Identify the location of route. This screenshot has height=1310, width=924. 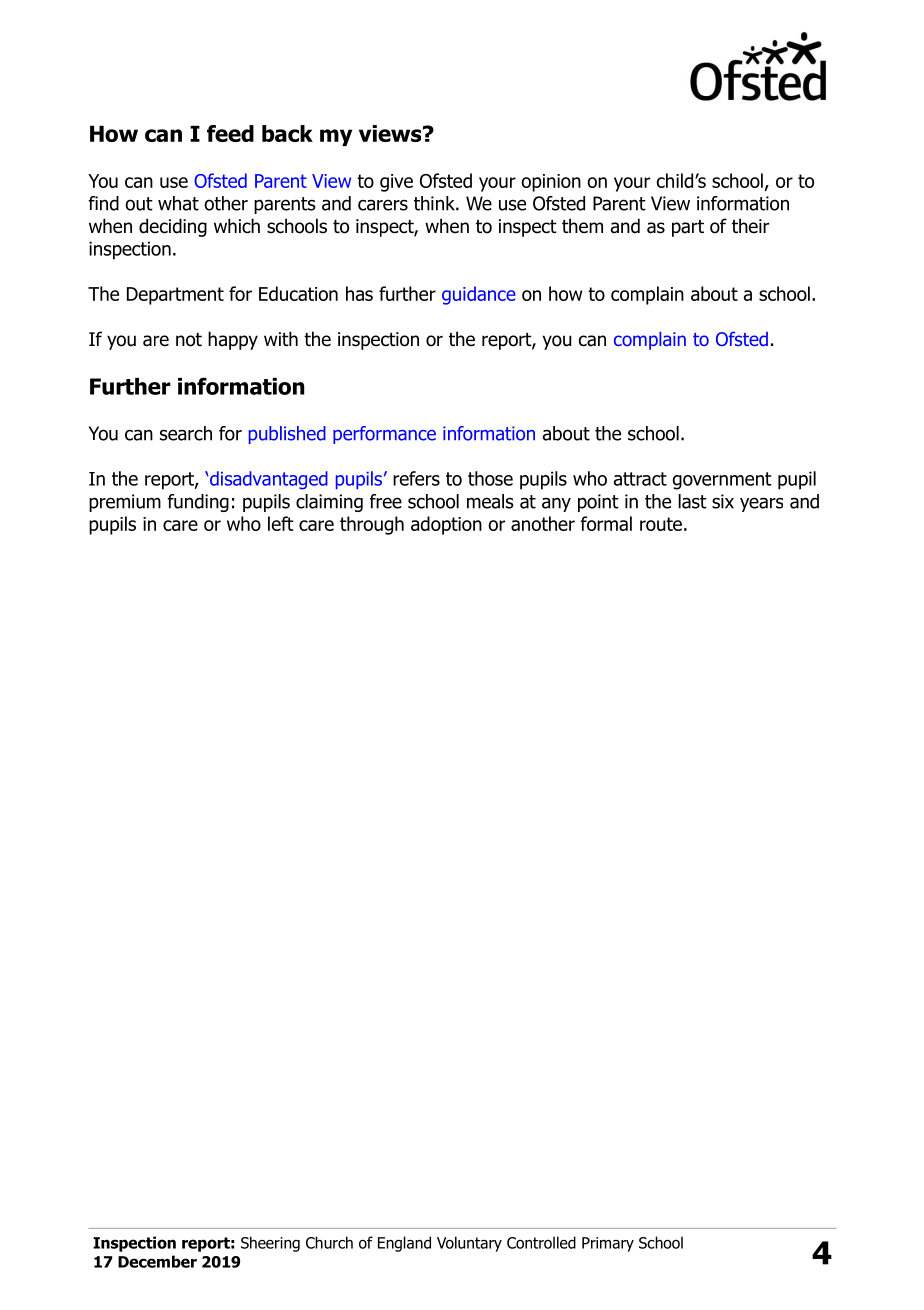
(661, 524).
